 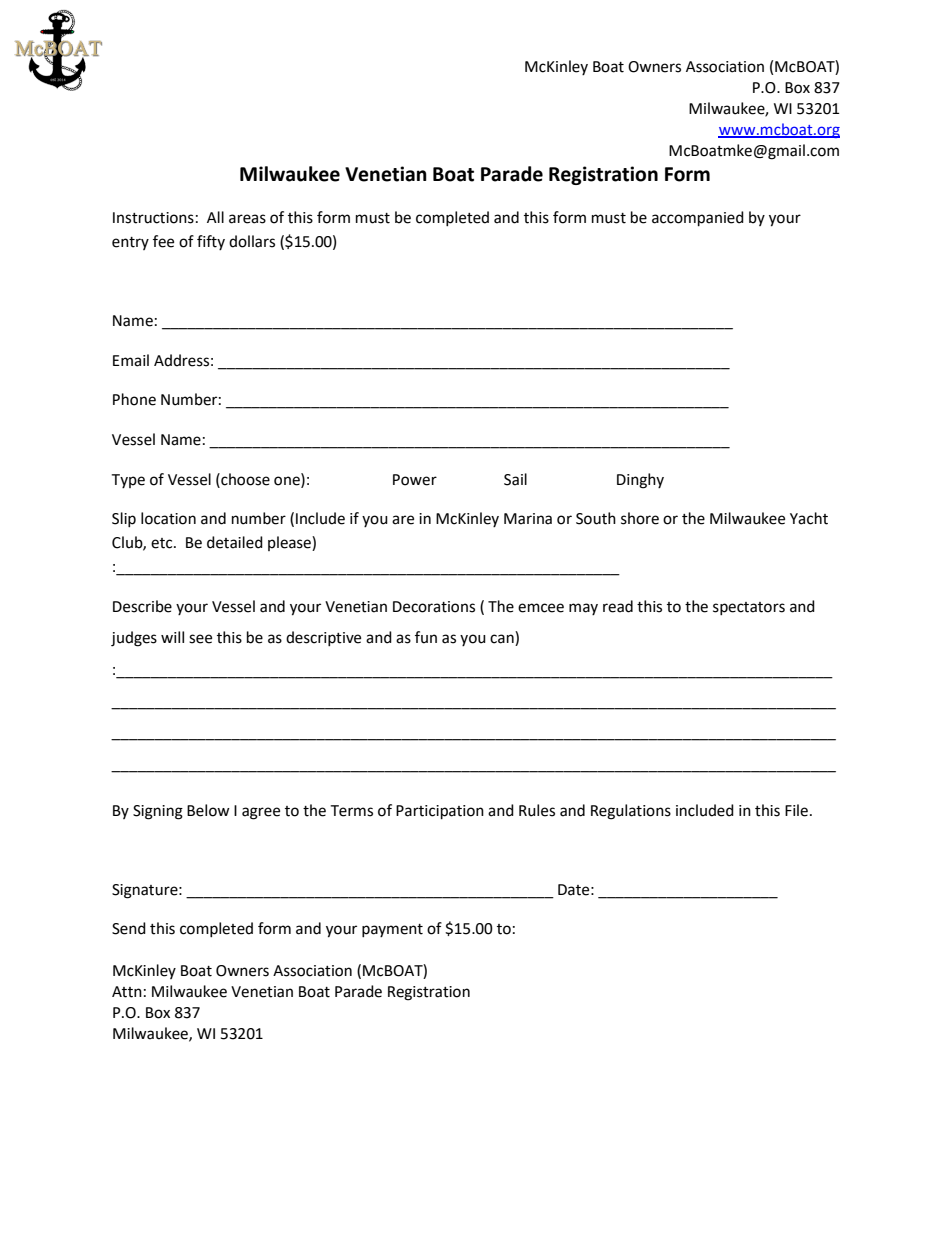 I want to click on File, so click(x=796, y=810).
